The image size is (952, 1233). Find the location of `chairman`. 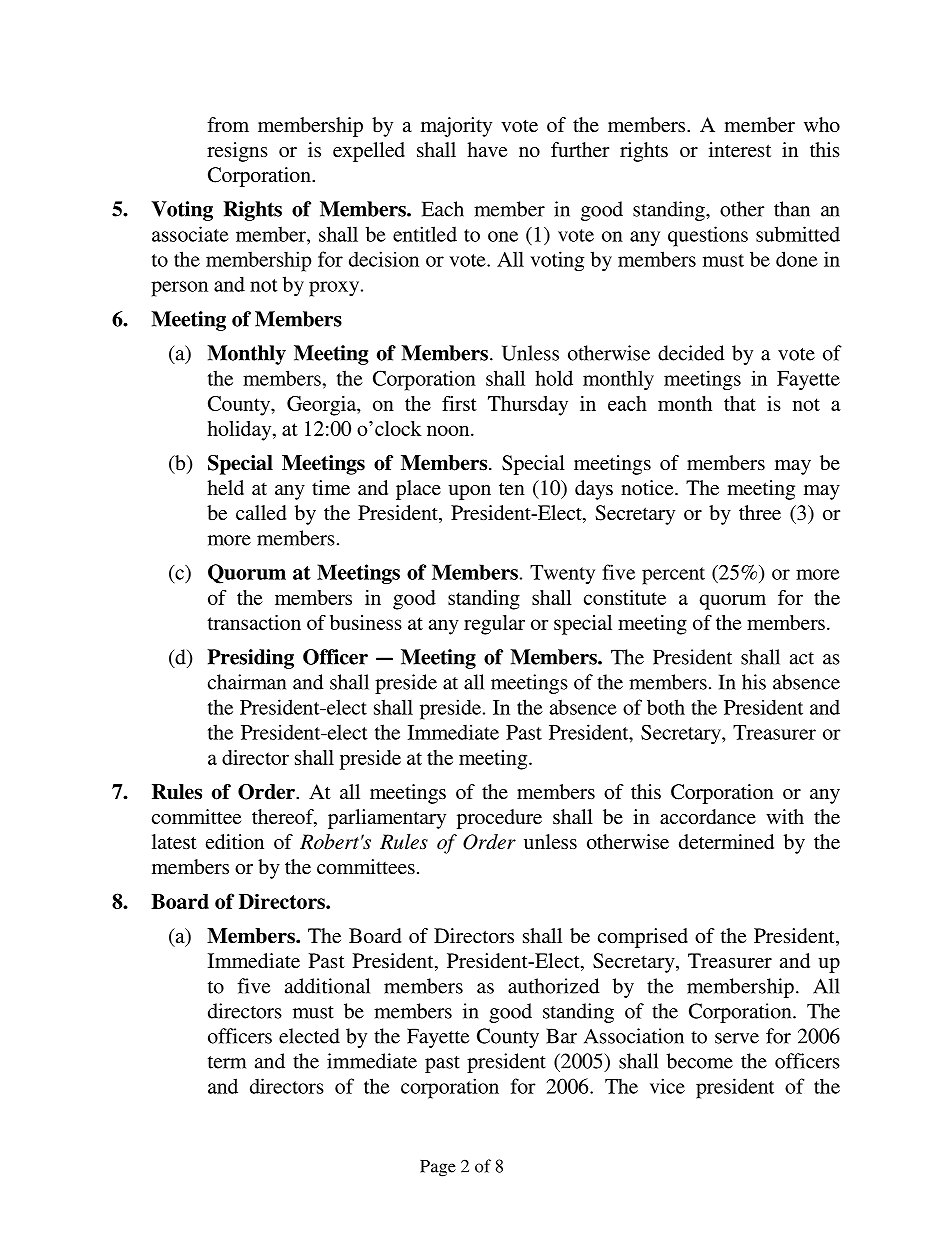

chairman is located at coordinates (247, 682).
